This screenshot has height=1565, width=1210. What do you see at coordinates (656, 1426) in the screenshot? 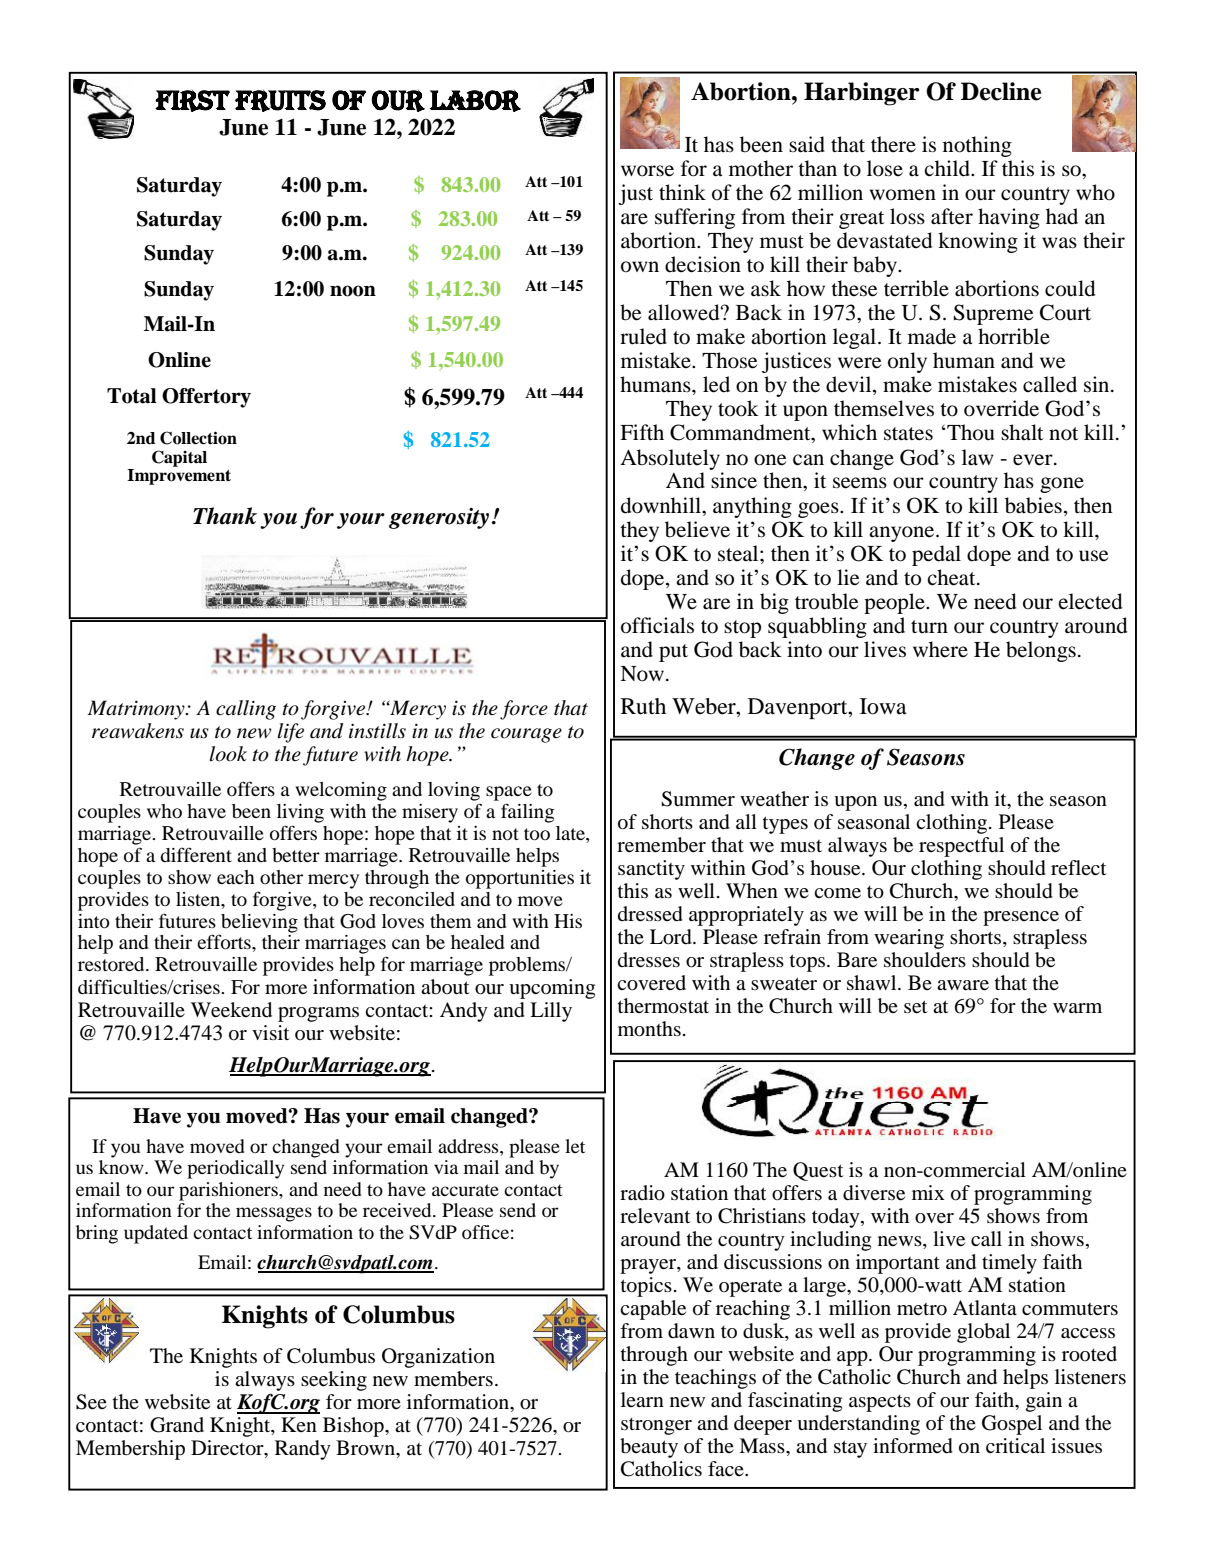
I see `stronger` at bounding box center [656, 1426].
